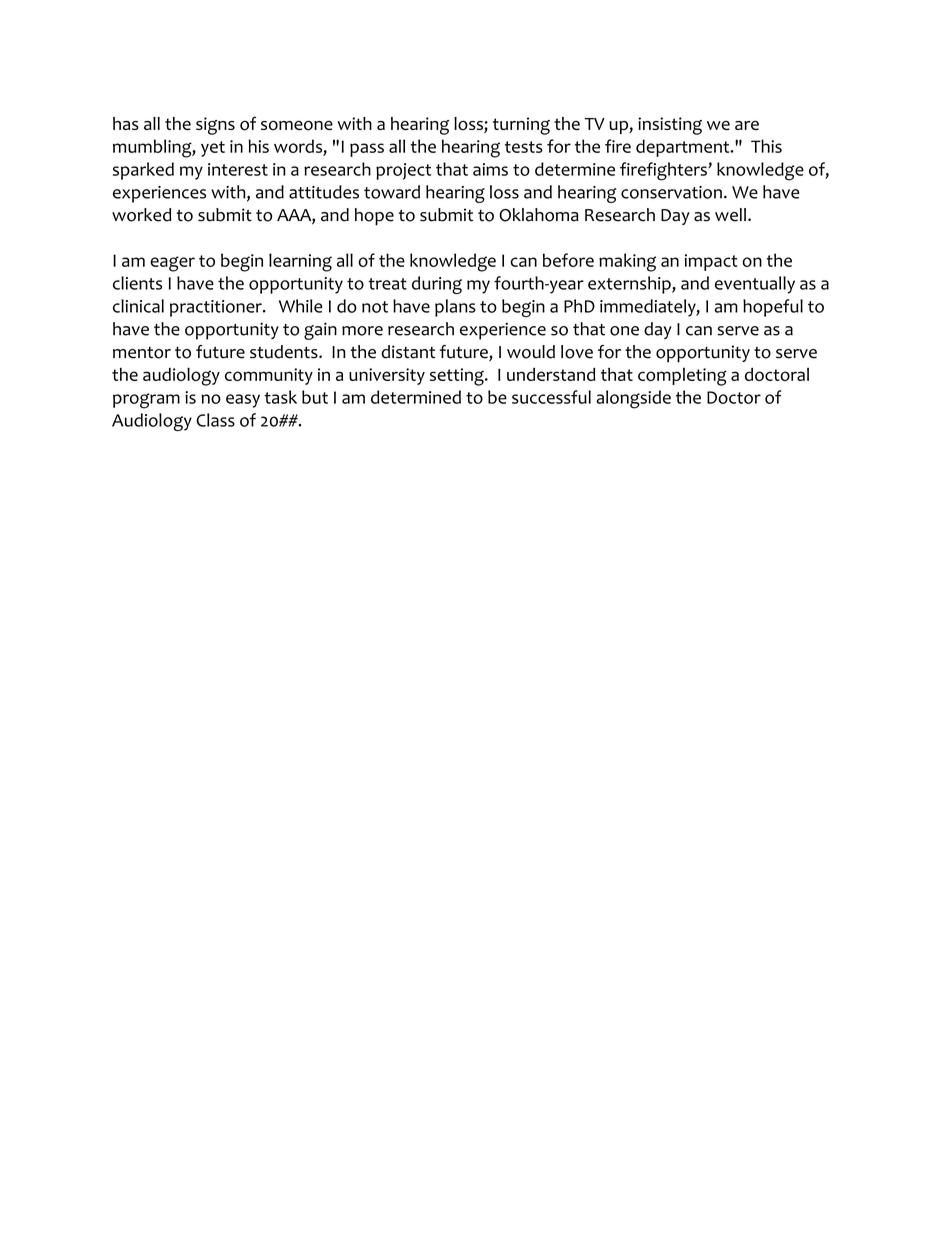 This document has width=952, height=1233. Describe the element at coordinates (215, 126) in the document. I see `signs` at that location.
